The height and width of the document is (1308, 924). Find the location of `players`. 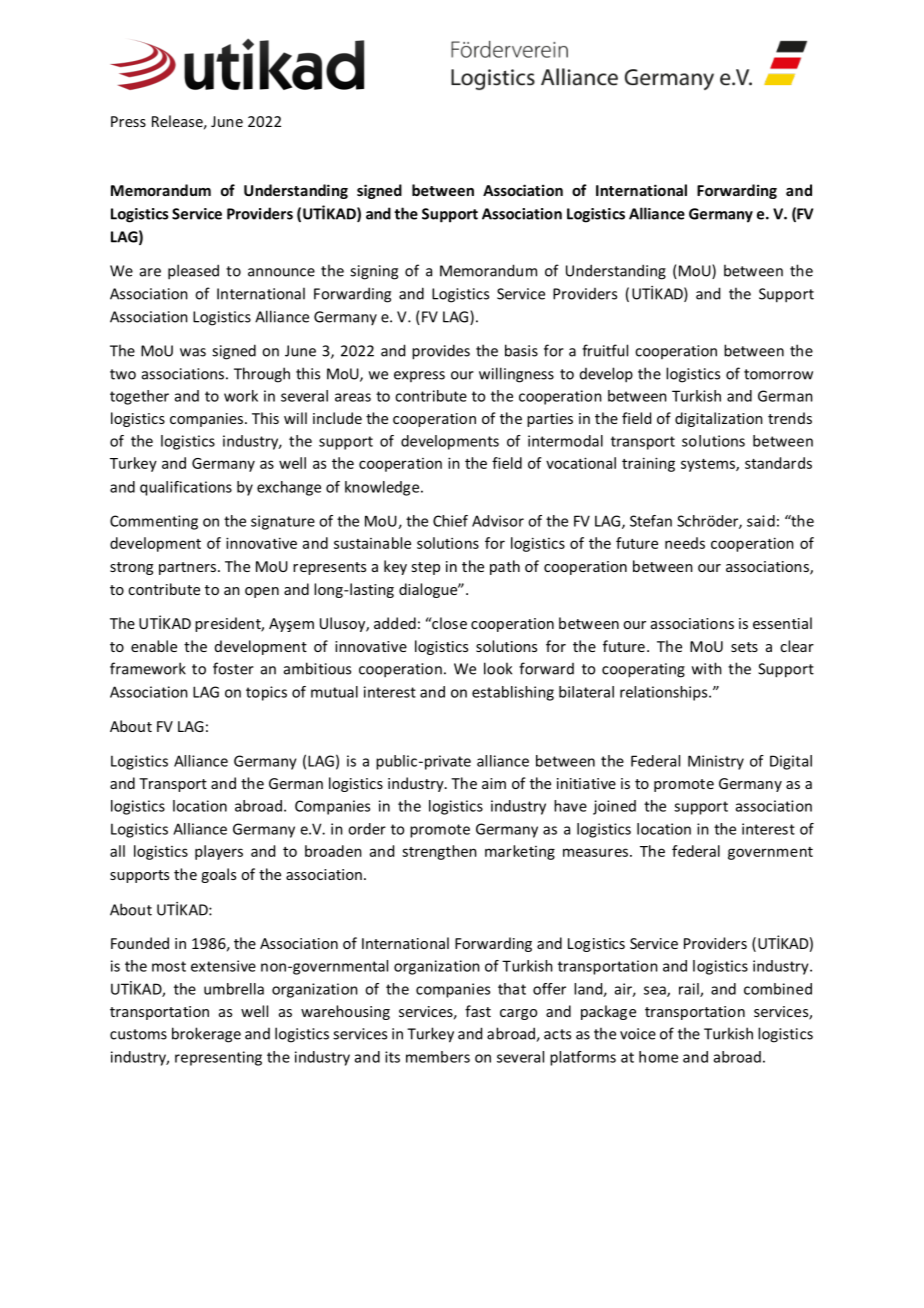

players is located at coordinates (219, 852).
